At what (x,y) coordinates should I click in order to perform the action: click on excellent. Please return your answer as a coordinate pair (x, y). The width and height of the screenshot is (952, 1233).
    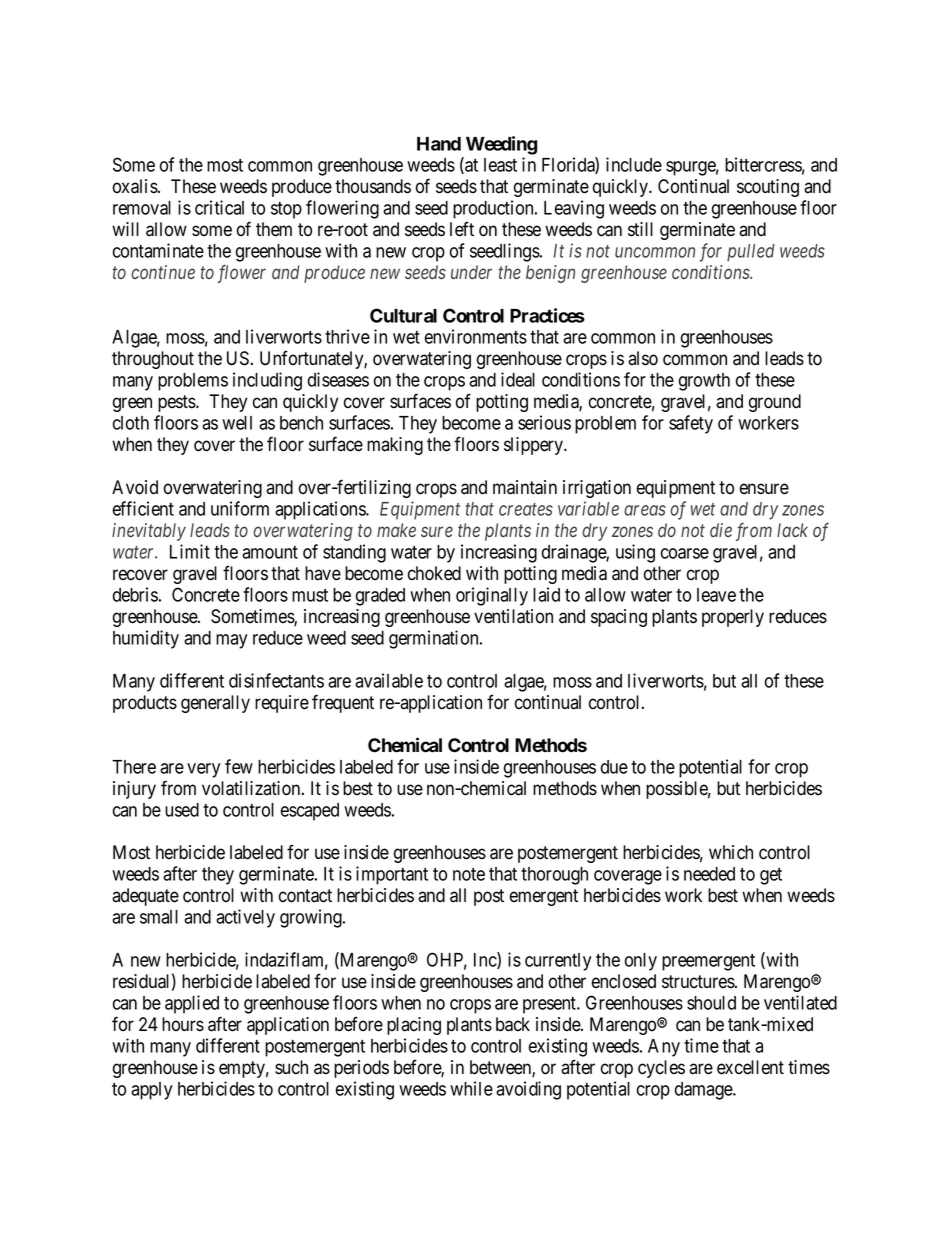
    Looking at the image, I should click on (750, 1067).
